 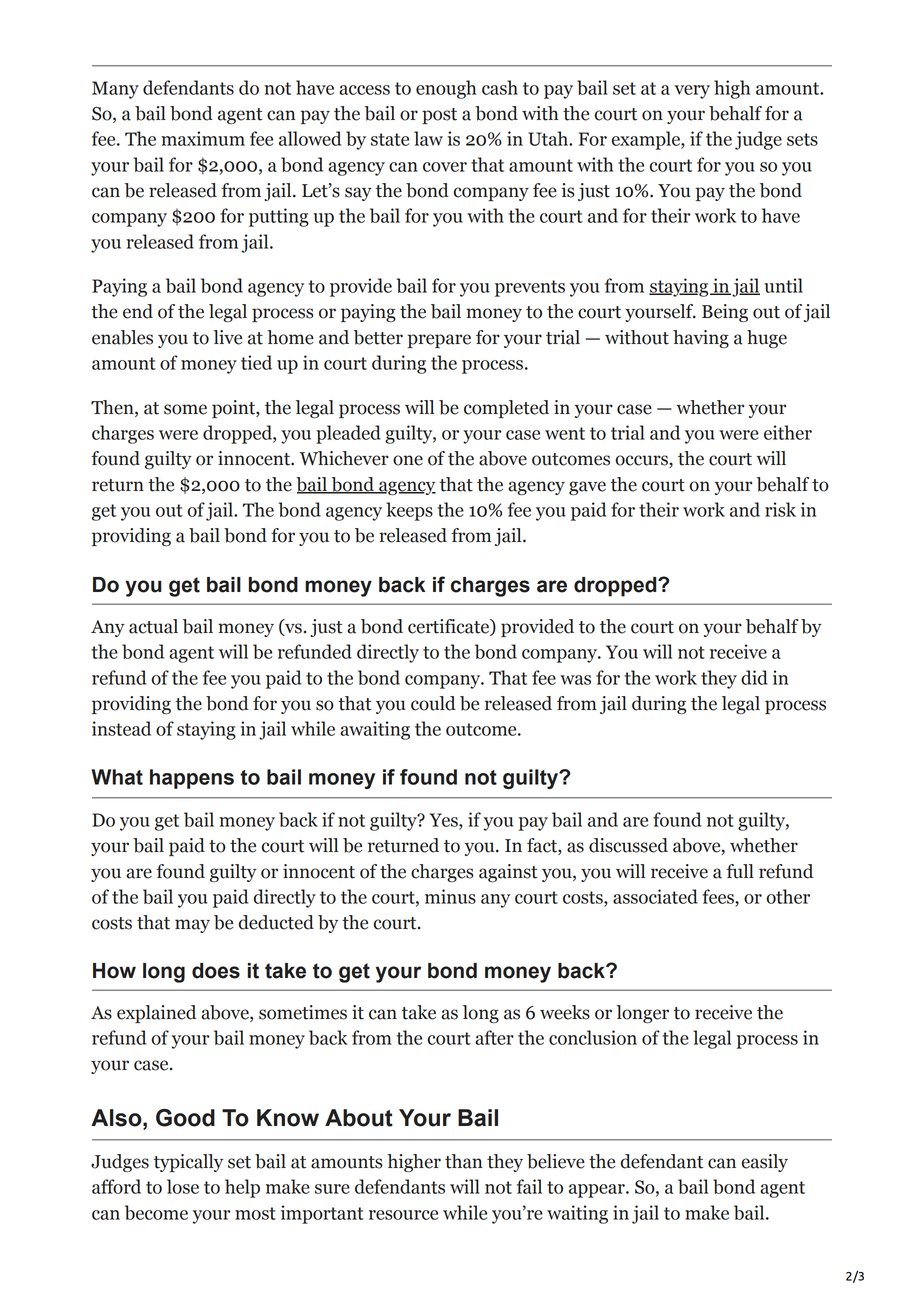 What do you see at coordinates (450, 896) in the screenshot?
I see `minus` at bounding box center [450, 896].
